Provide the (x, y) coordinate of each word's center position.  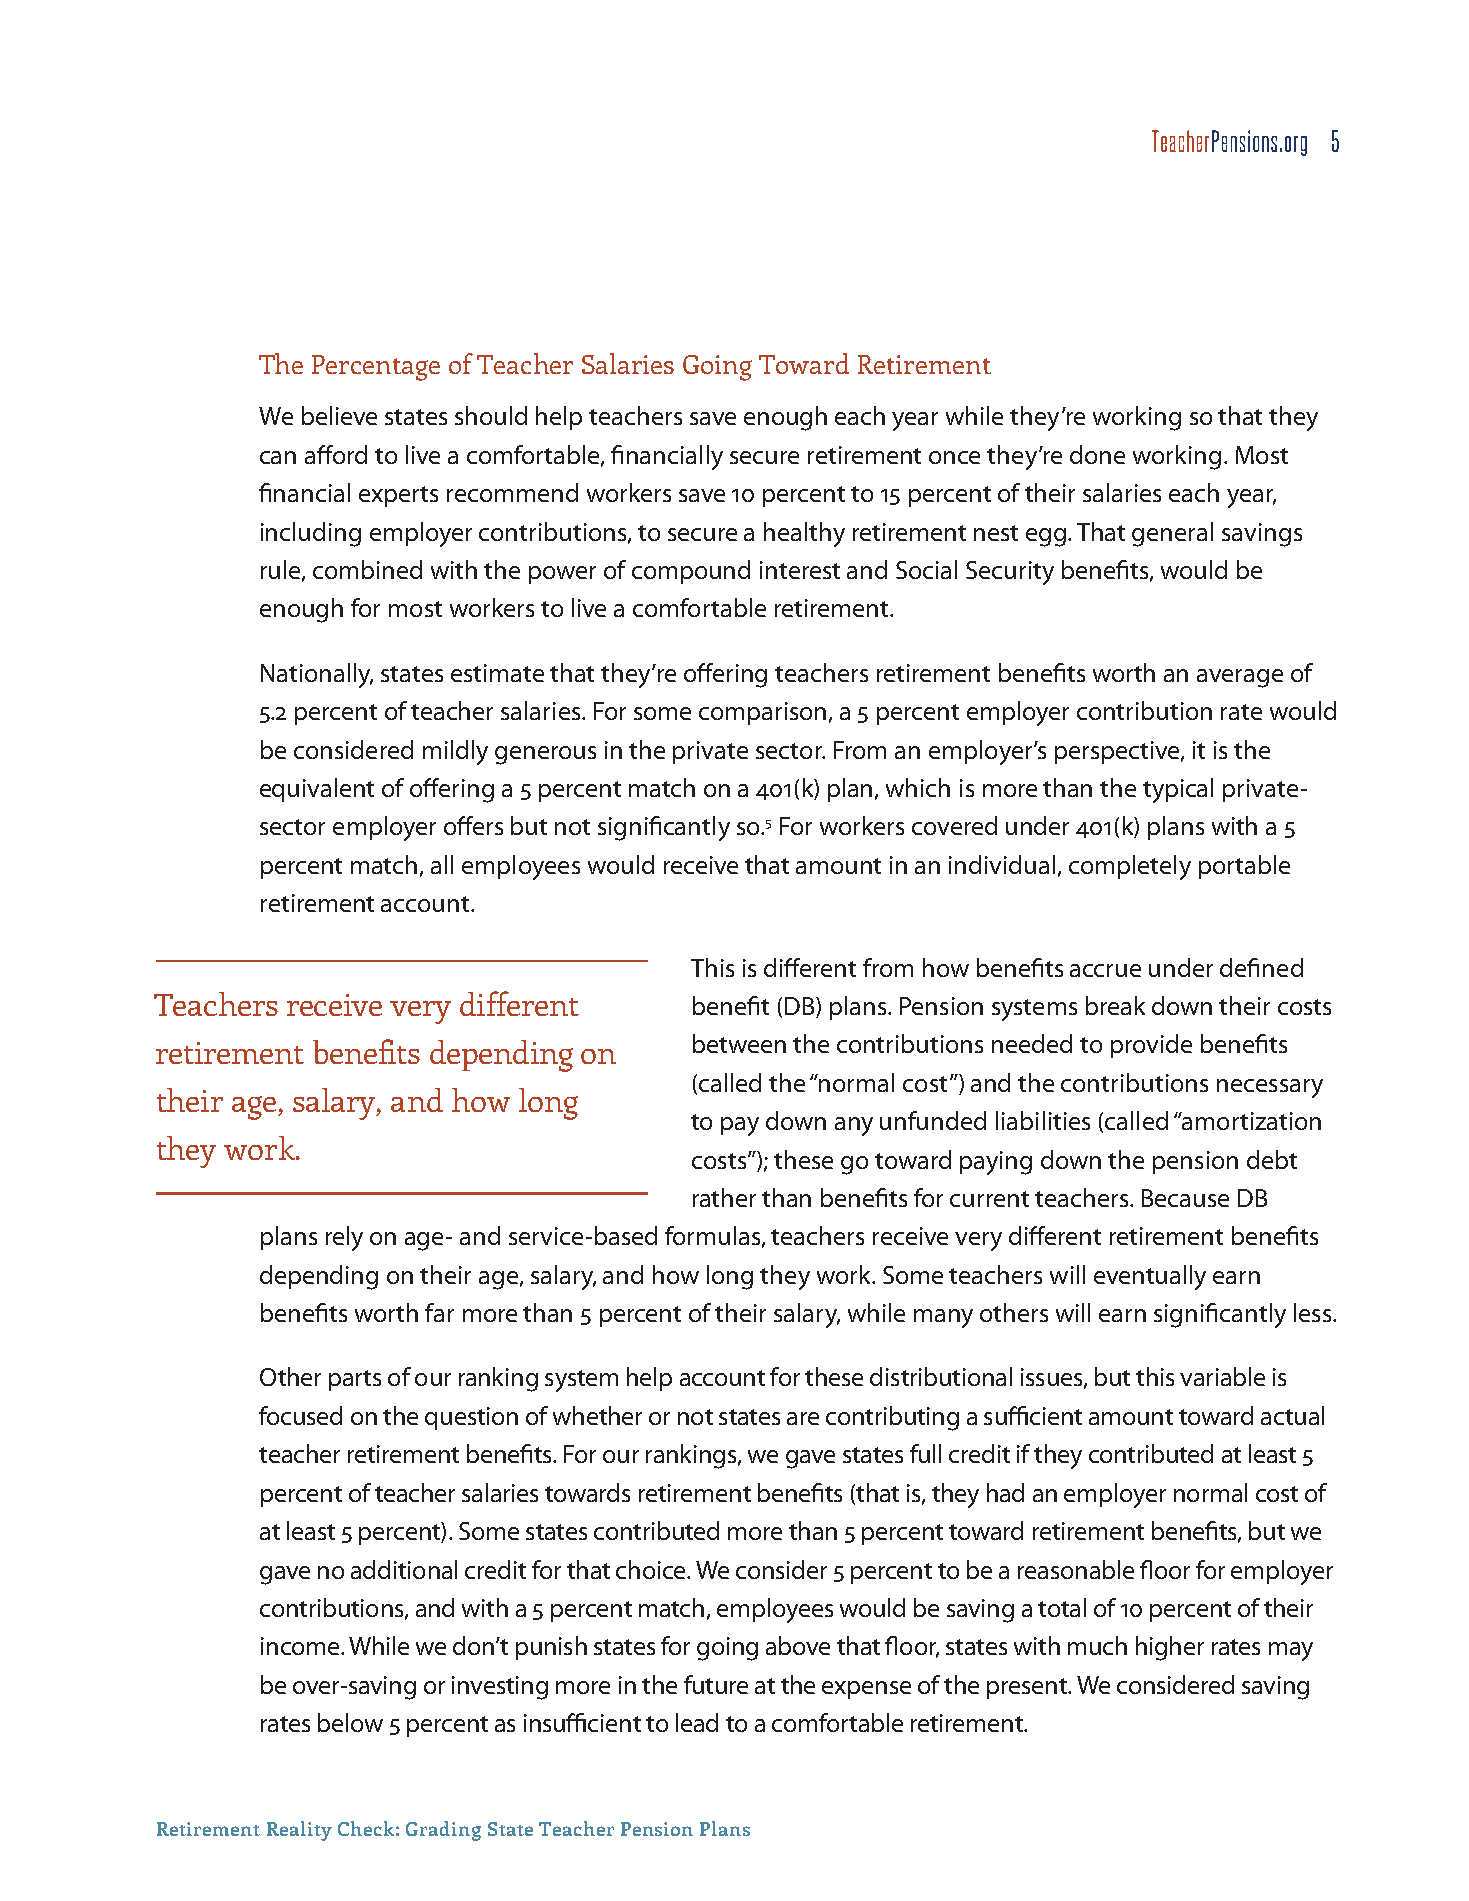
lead (697, 1722)
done (1097, 454)
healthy (804, 534)
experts (398, 496)
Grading (443, 1831)
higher (1170, 1648)
